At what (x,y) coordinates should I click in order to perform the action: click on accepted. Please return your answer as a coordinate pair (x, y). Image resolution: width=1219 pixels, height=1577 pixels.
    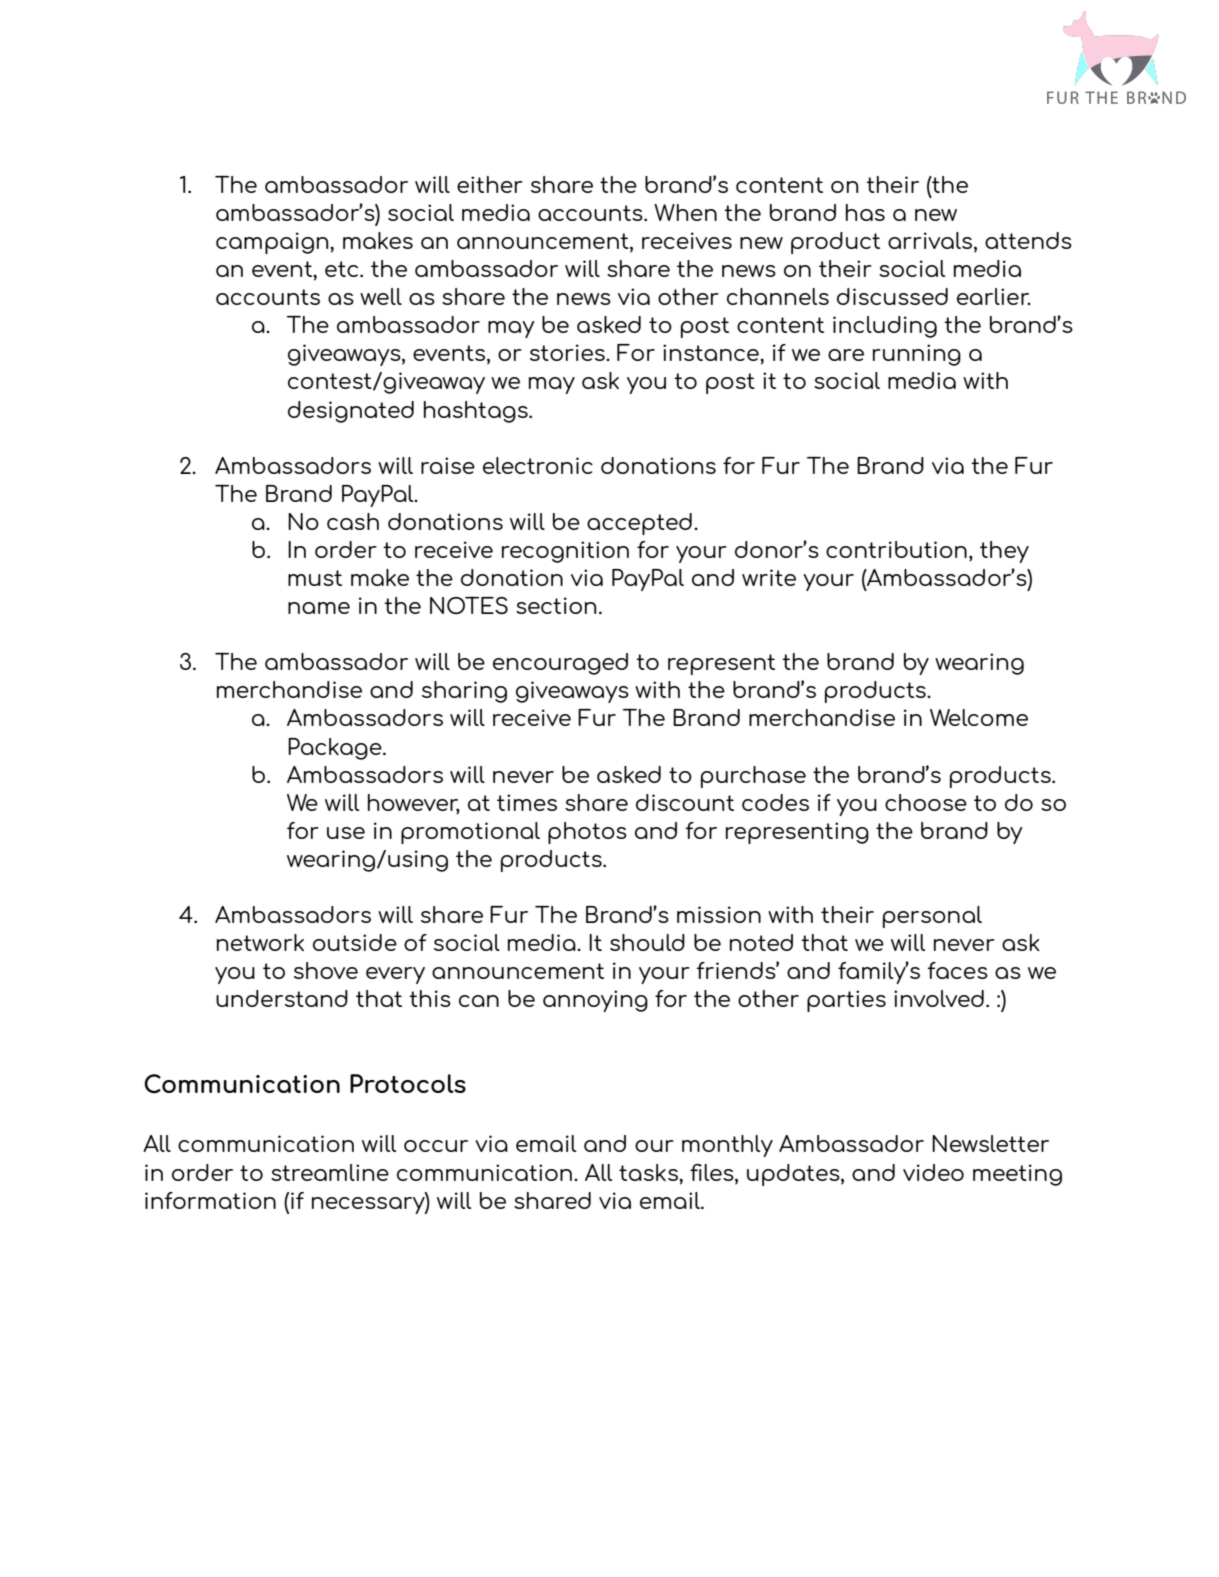
    Looking at the image, I should click on (639, 524).
